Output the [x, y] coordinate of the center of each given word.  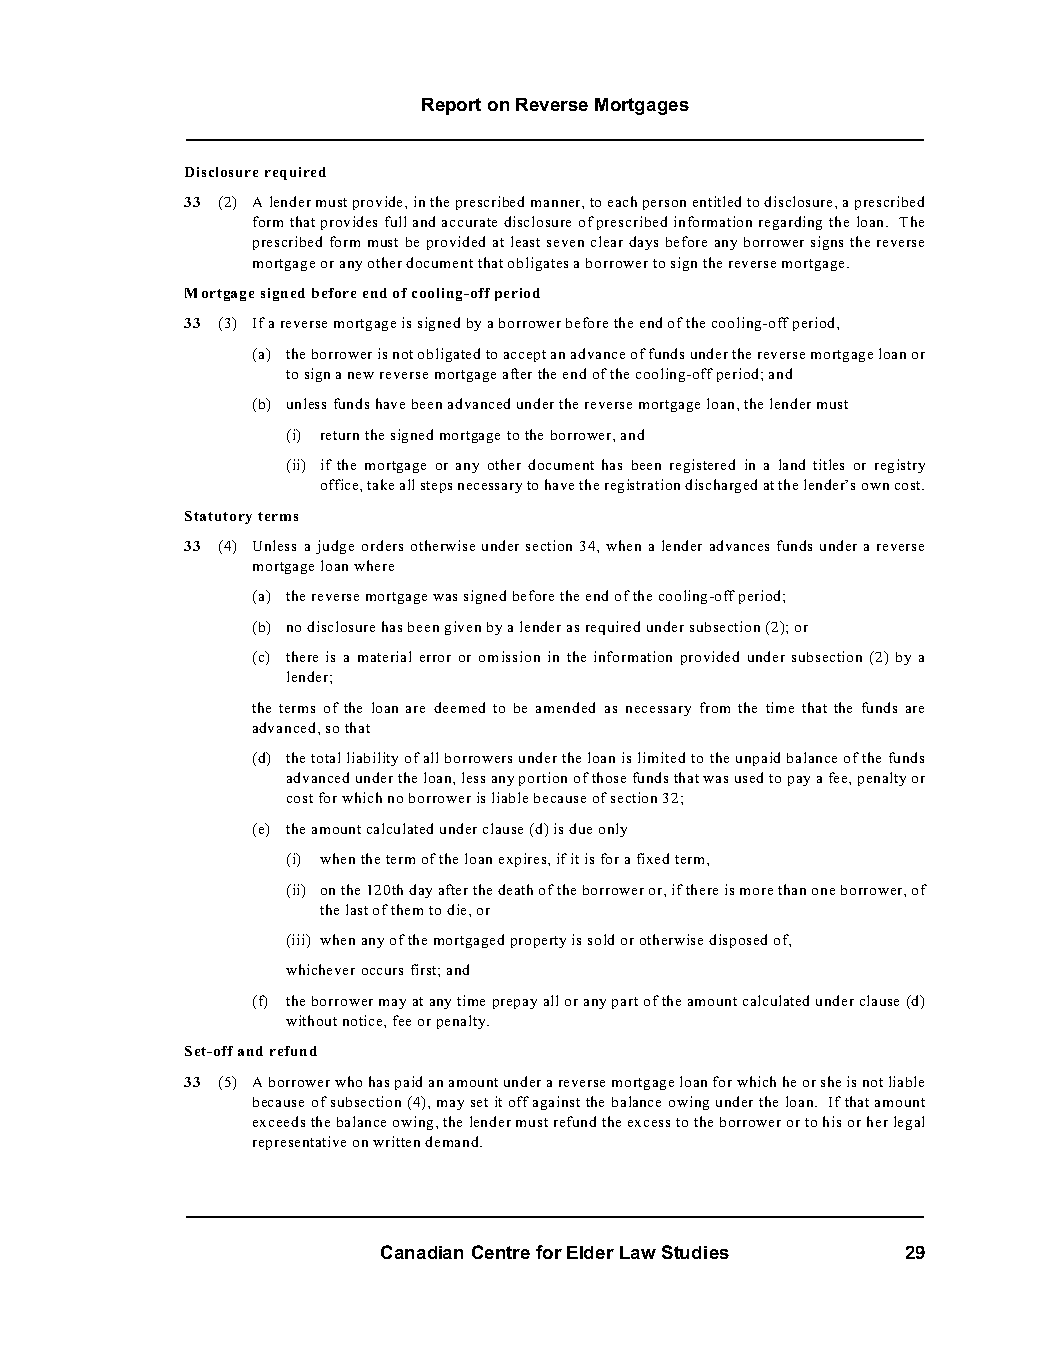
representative [299, 1143]
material [384, 656]
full [395, 221]
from [715, 707]
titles [828, 464]
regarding [790, 223]
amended [565, 707]
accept [525, 356]
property [538, 942]
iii [299, 939]
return [340, 435]
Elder [590, 1252]
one [823, 891]
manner [557, 203]
